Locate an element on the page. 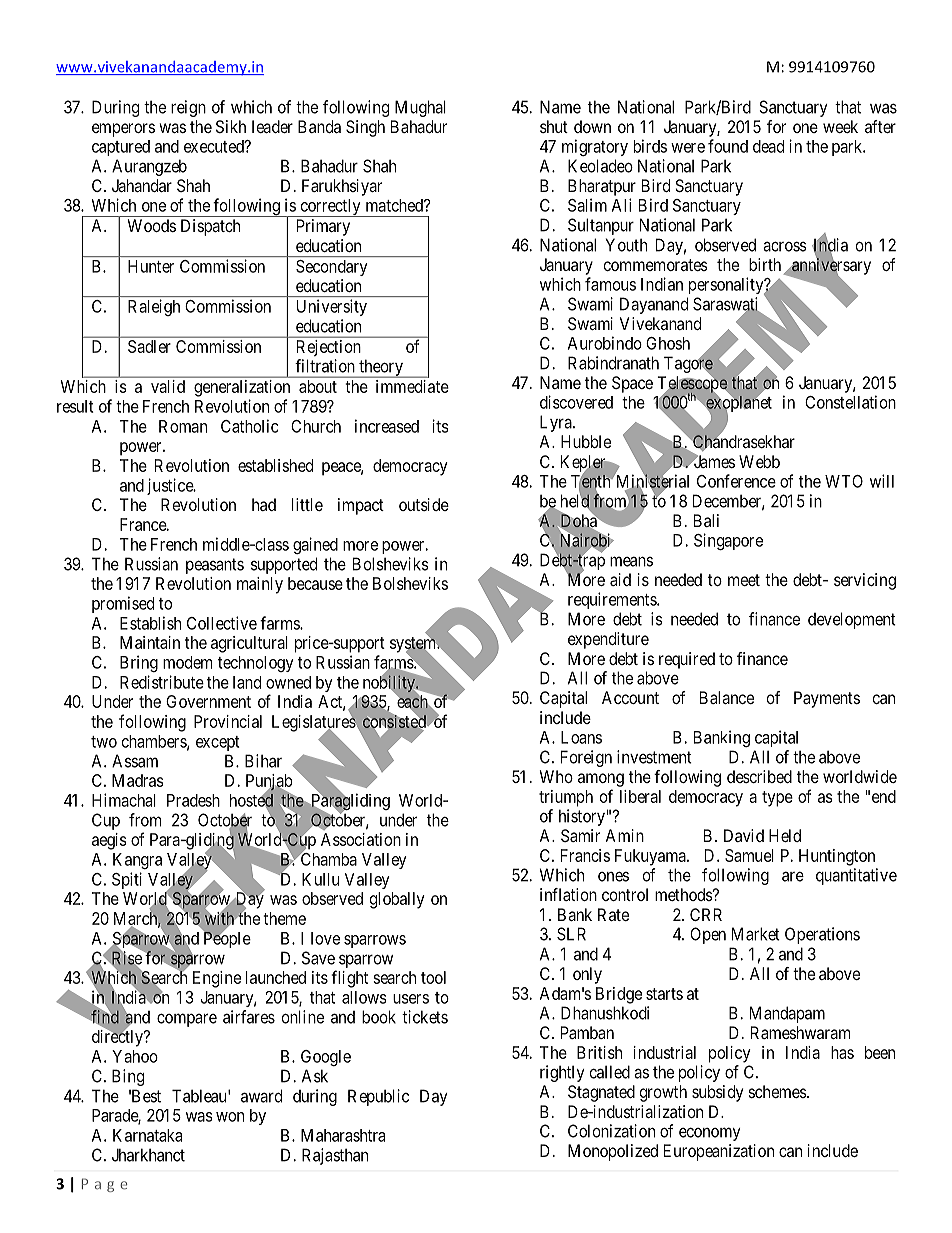 The image size is (952, 1233). justice is located at coordinates (171, 486).
